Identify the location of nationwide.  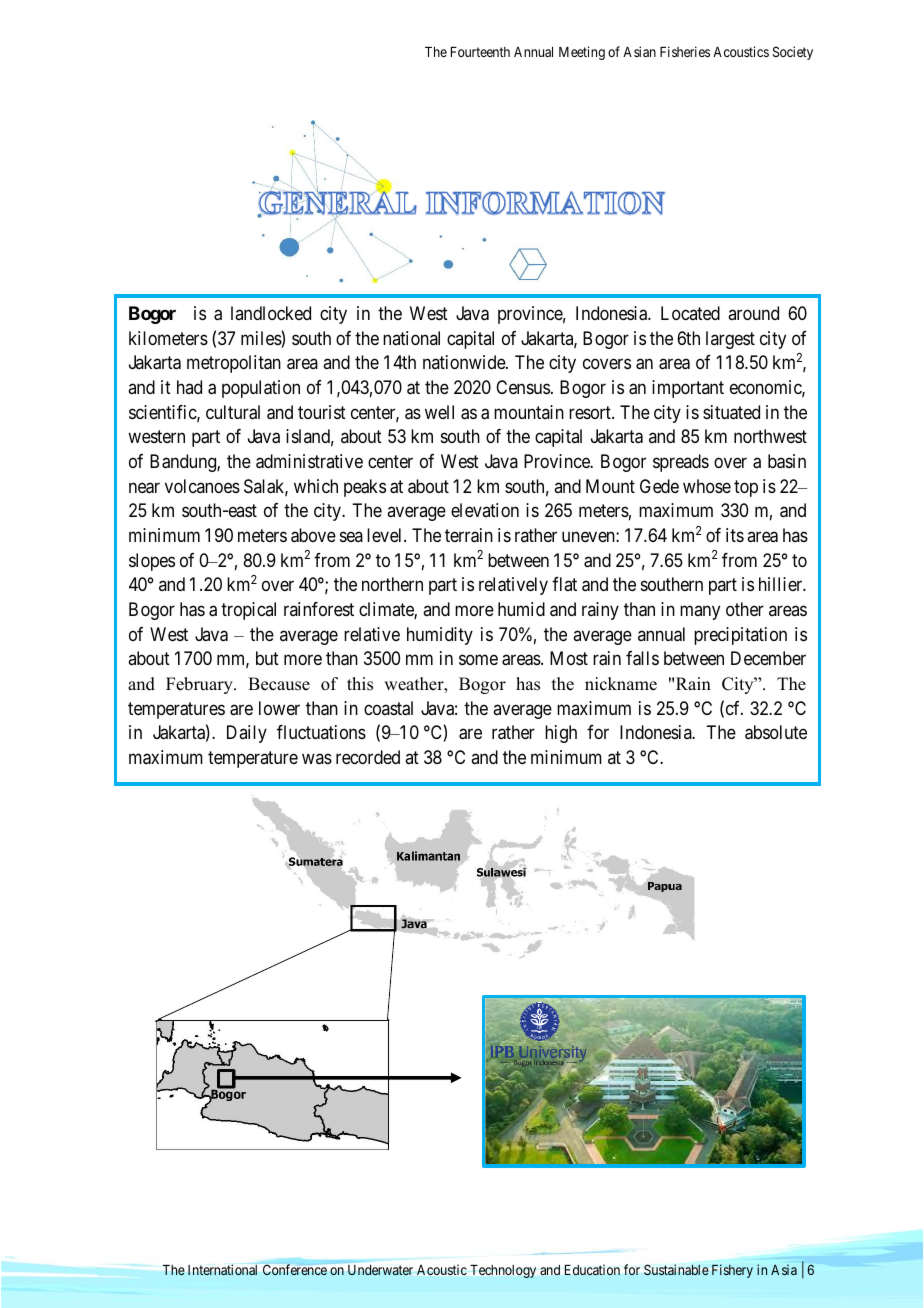
(465, 362).
